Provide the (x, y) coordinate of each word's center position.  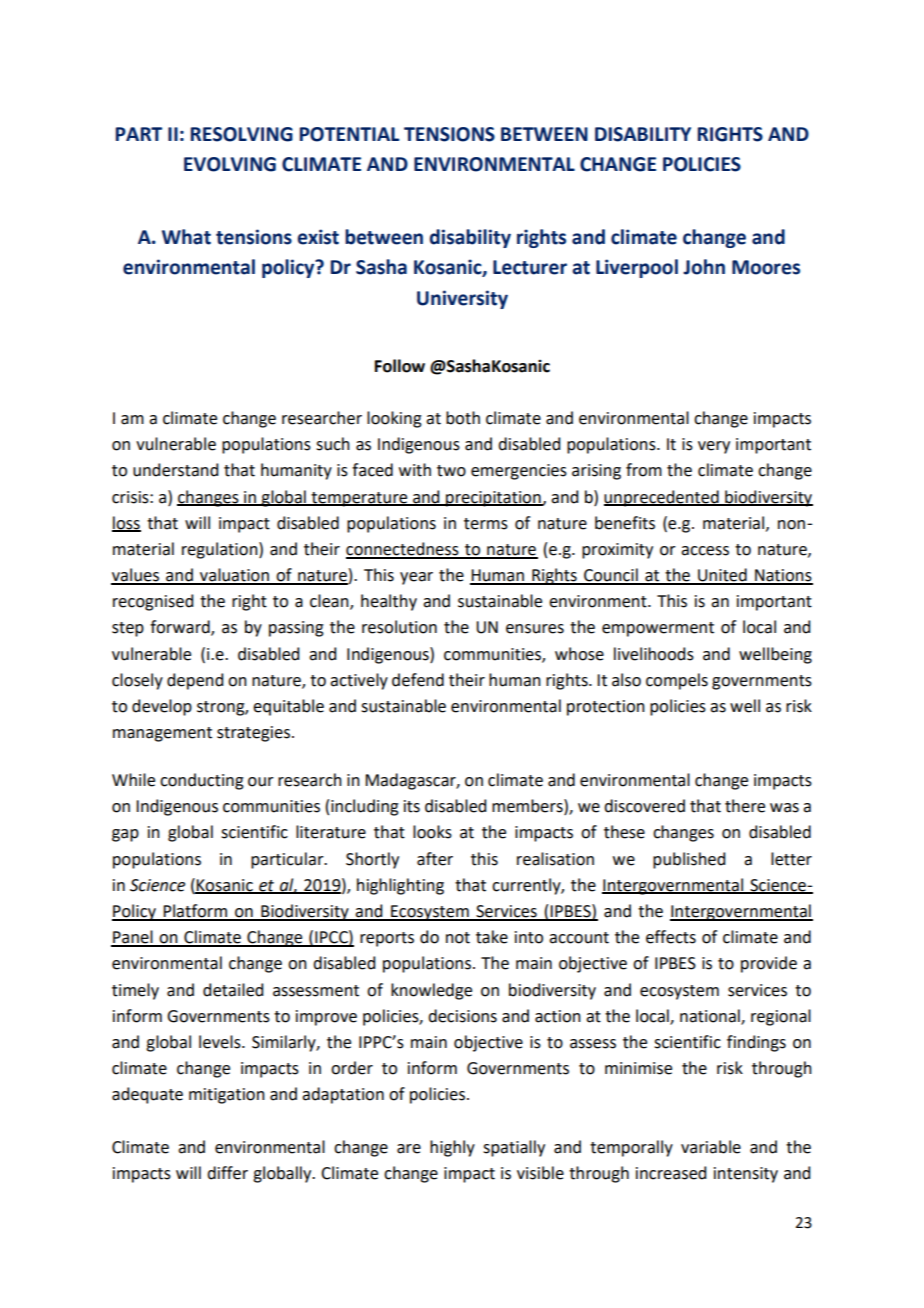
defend (418, 680)
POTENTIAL (349, 134)
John (704, 267)
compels (677, 681)
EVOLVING (230, 164)
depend (195, 681)
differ (227, 1173)
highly (452, 1148)
